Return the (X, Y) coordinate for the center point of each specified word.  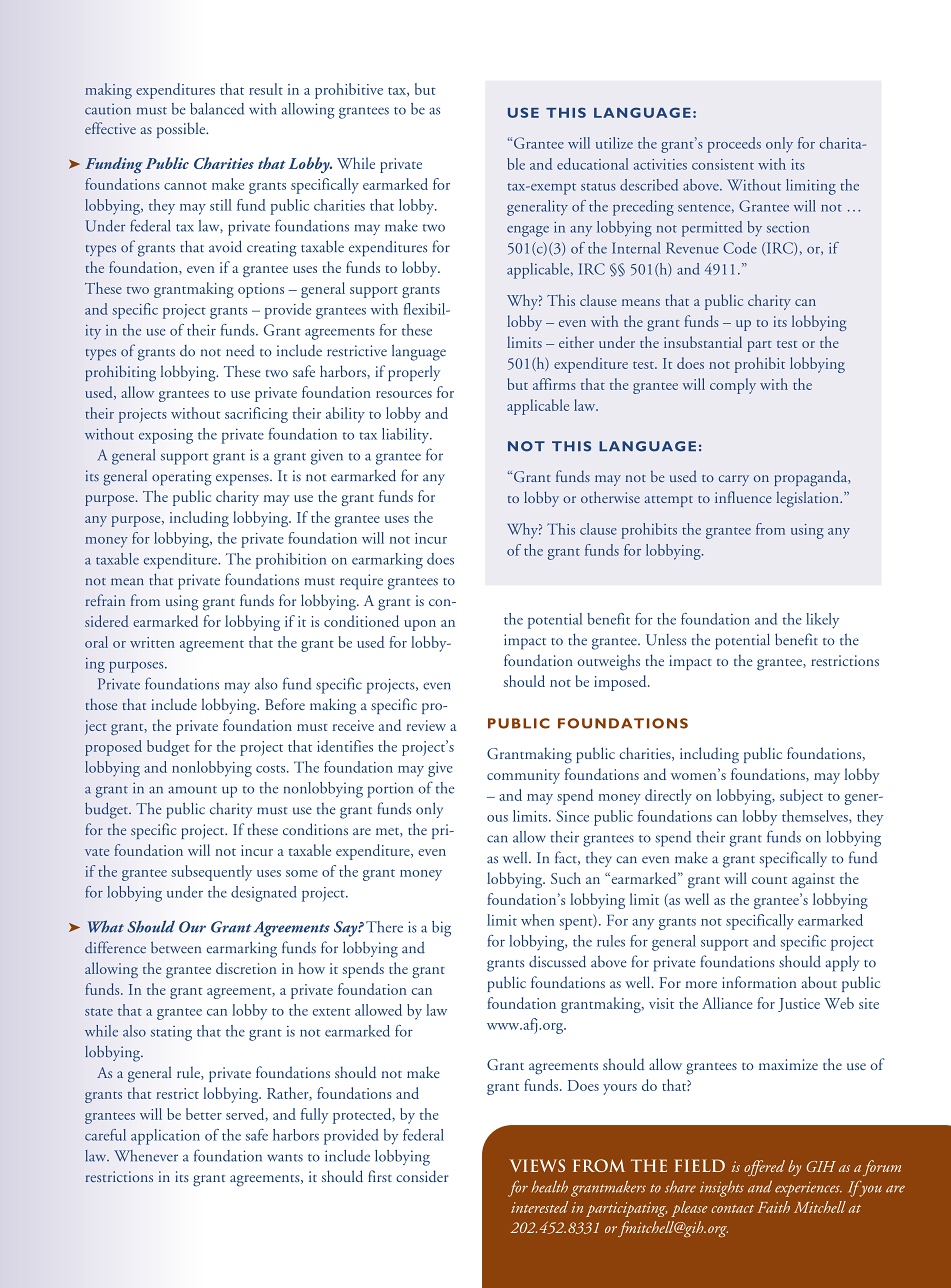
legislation (809, 499)
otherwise (610, 497)
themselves (816, 817)
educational (592, 164)
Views (537, 1165)
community (523, 776)
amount (192, 790)
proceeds (734, 145)
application (165, 1137)
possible (182, 130)
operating (181, 478)
